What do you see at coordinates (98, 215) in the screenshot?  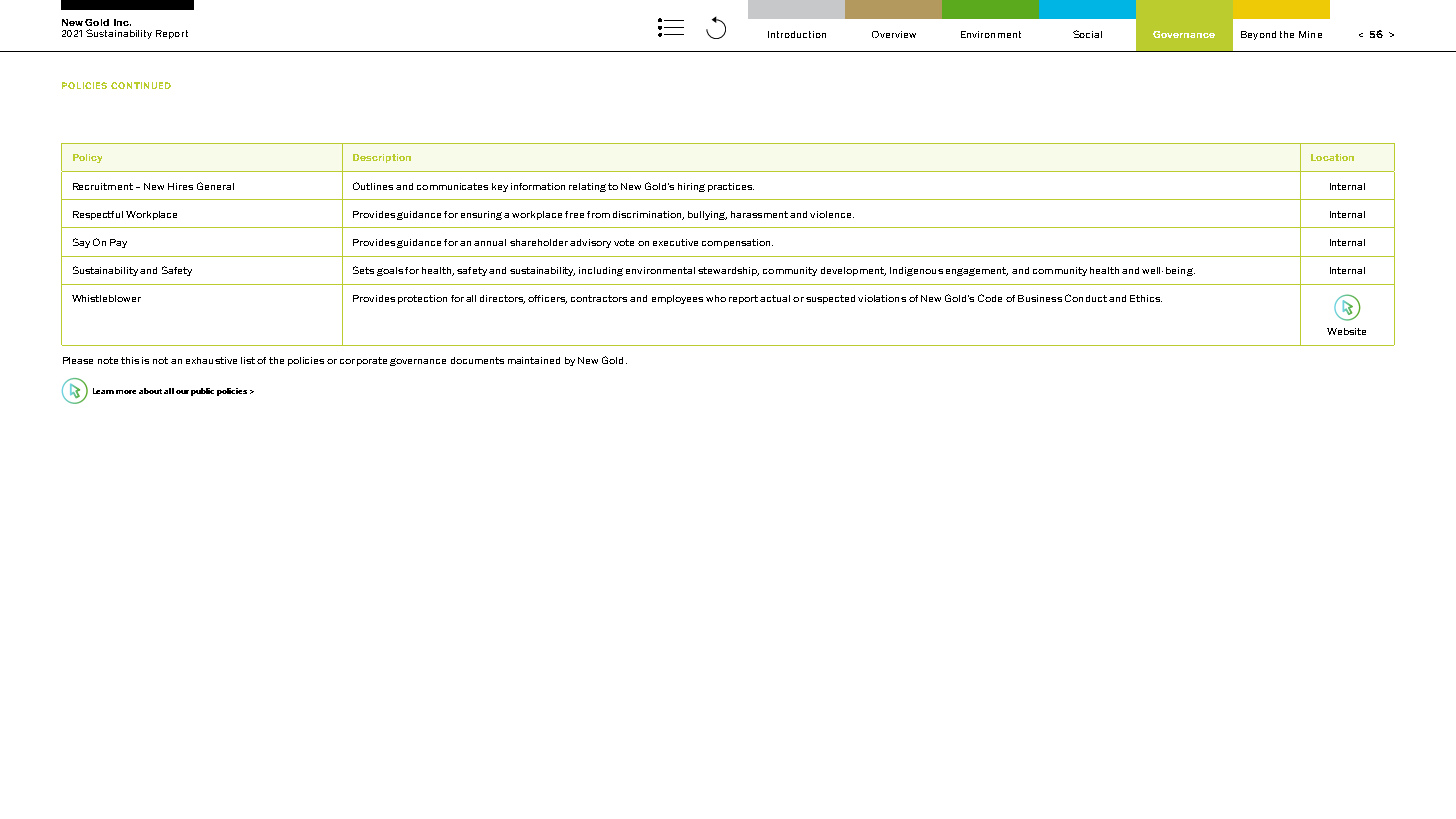 I see `Respectful` at bounding box center [98, 215].
